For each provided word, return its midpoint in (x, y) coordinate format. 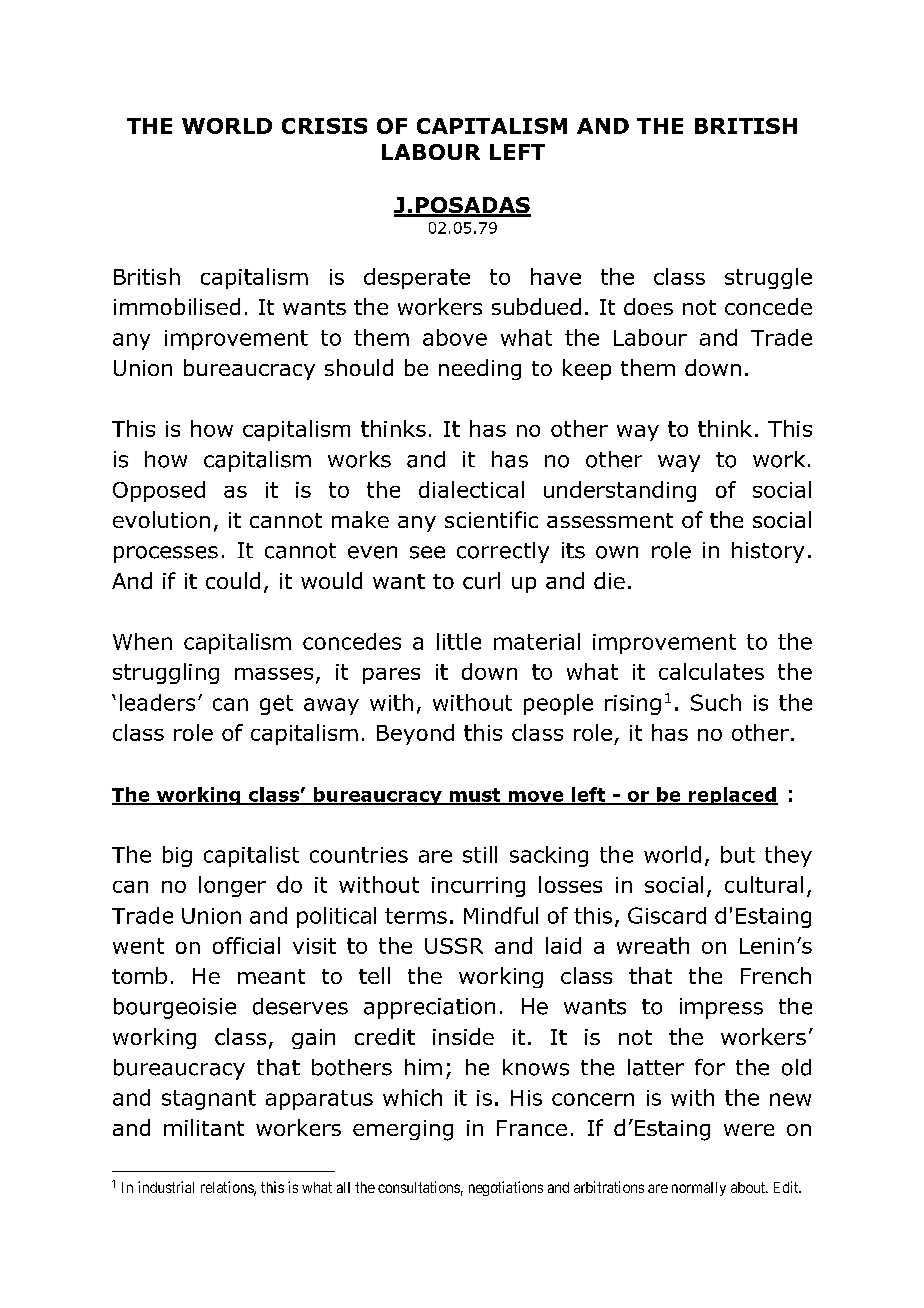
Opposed (159, 491)
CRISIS (324, 126)
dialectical (471, 489)
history (768, 552)
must (475, 796)
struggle (768, 278)
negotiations (506, 1188)
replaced (732, 796)
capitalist (251, 856)
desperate (417, 278)
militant (204, 1127)
